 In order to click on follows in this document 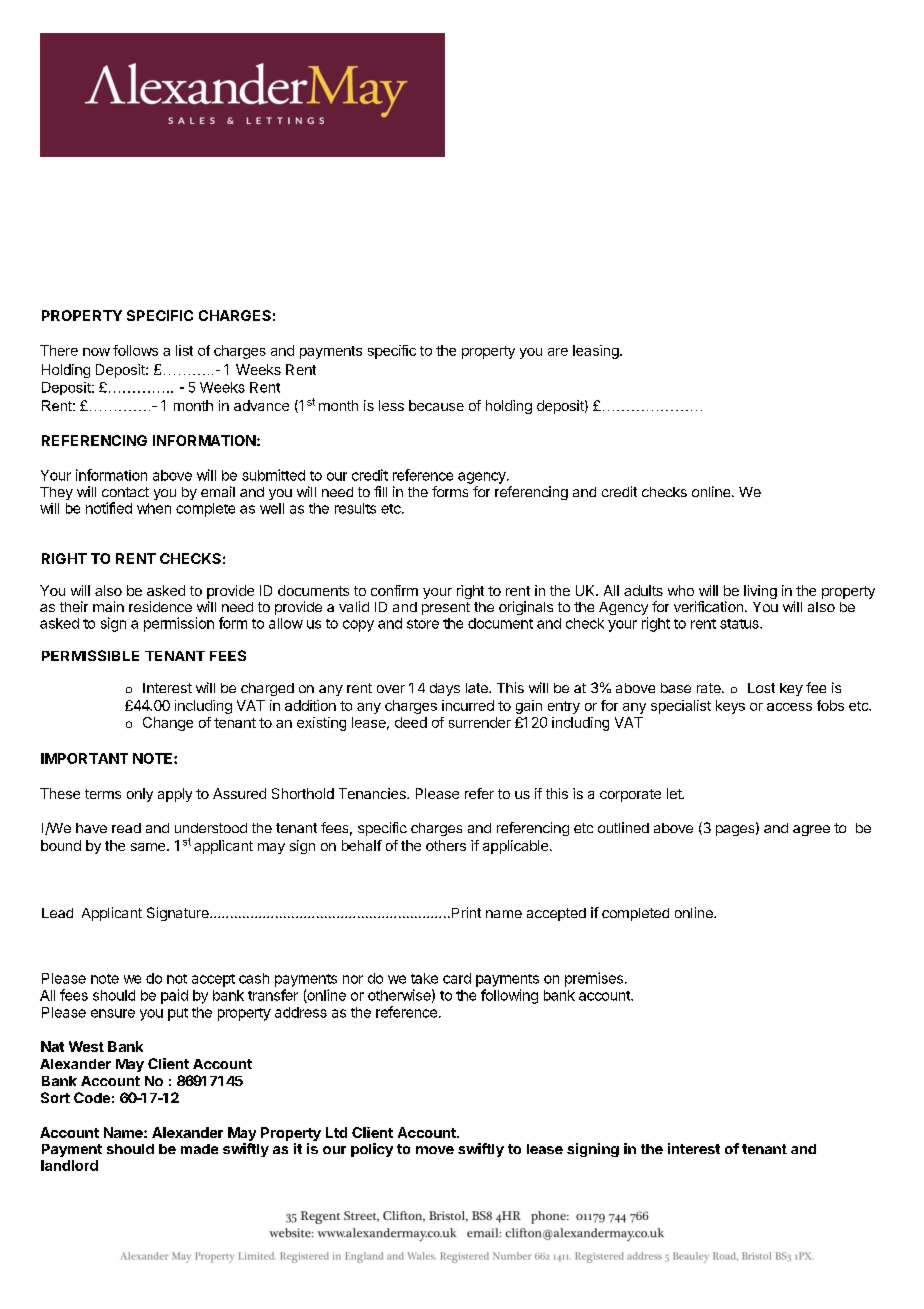, I will do `click(135, 350)`.
